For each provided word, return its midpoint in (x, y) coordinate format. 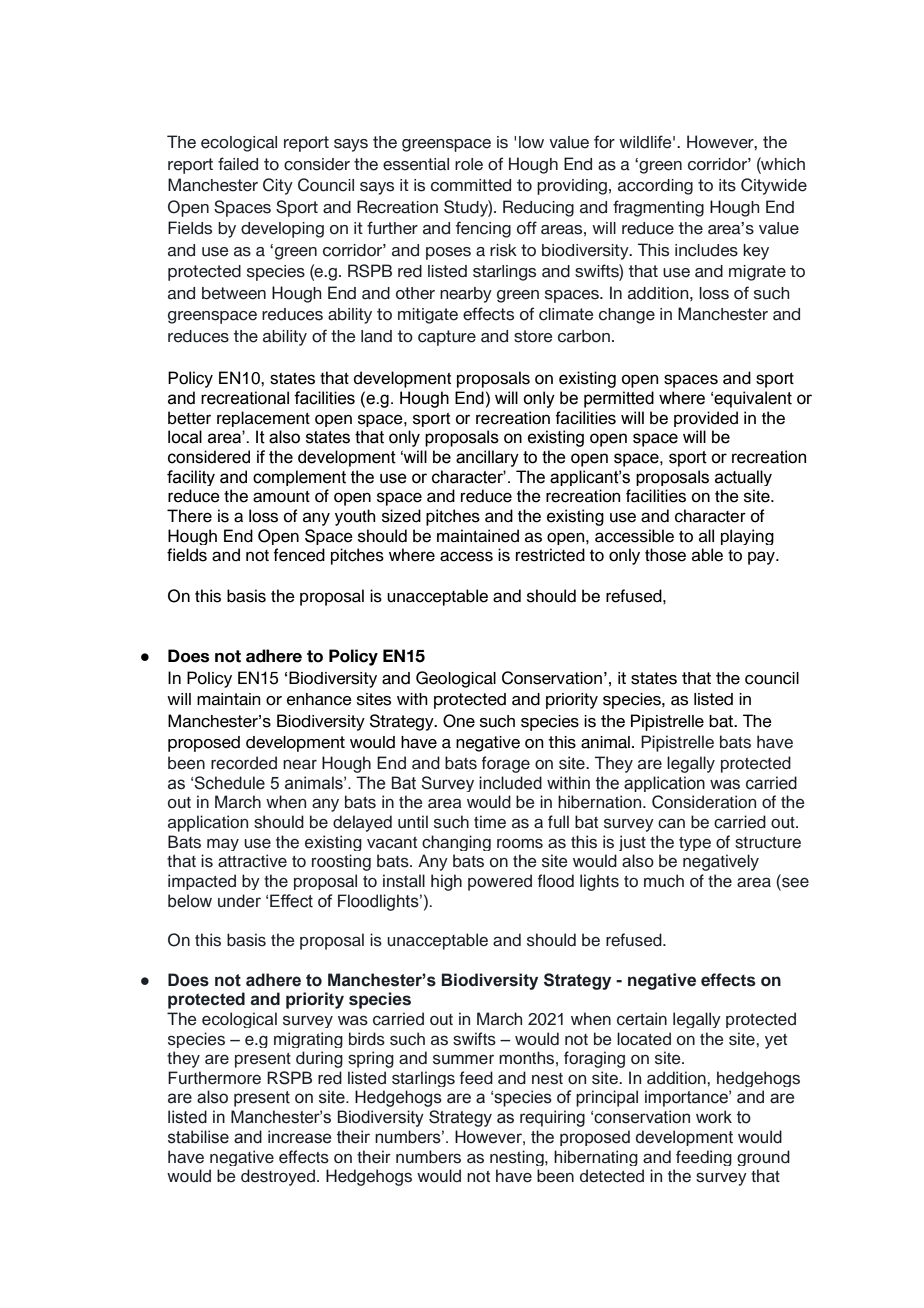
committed (471, 185)
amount (281, 497)
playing (747, 537)
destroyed (278, 1177)
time (490, 822)
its (727, 185)
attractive (252, 861)
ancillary (487, 458)
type (695, 844)
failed (238, 164)
